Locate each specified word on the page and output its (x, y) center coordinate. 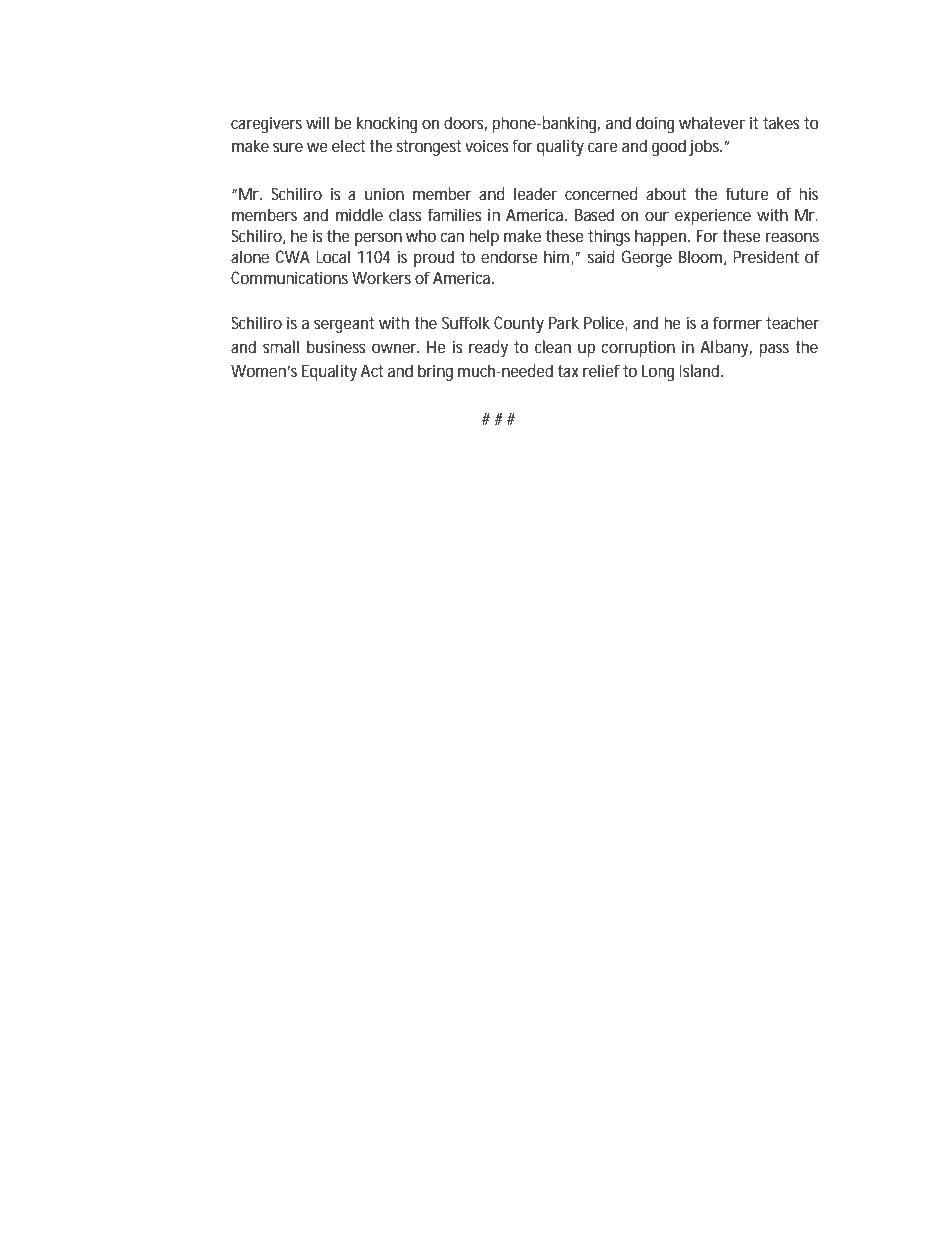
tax (568, 371)
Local (333, 256)
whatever (712, 122)
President (766, 256)
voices (487, 145)
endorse (509, 256)
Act (372, 370)
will (317, 122)
